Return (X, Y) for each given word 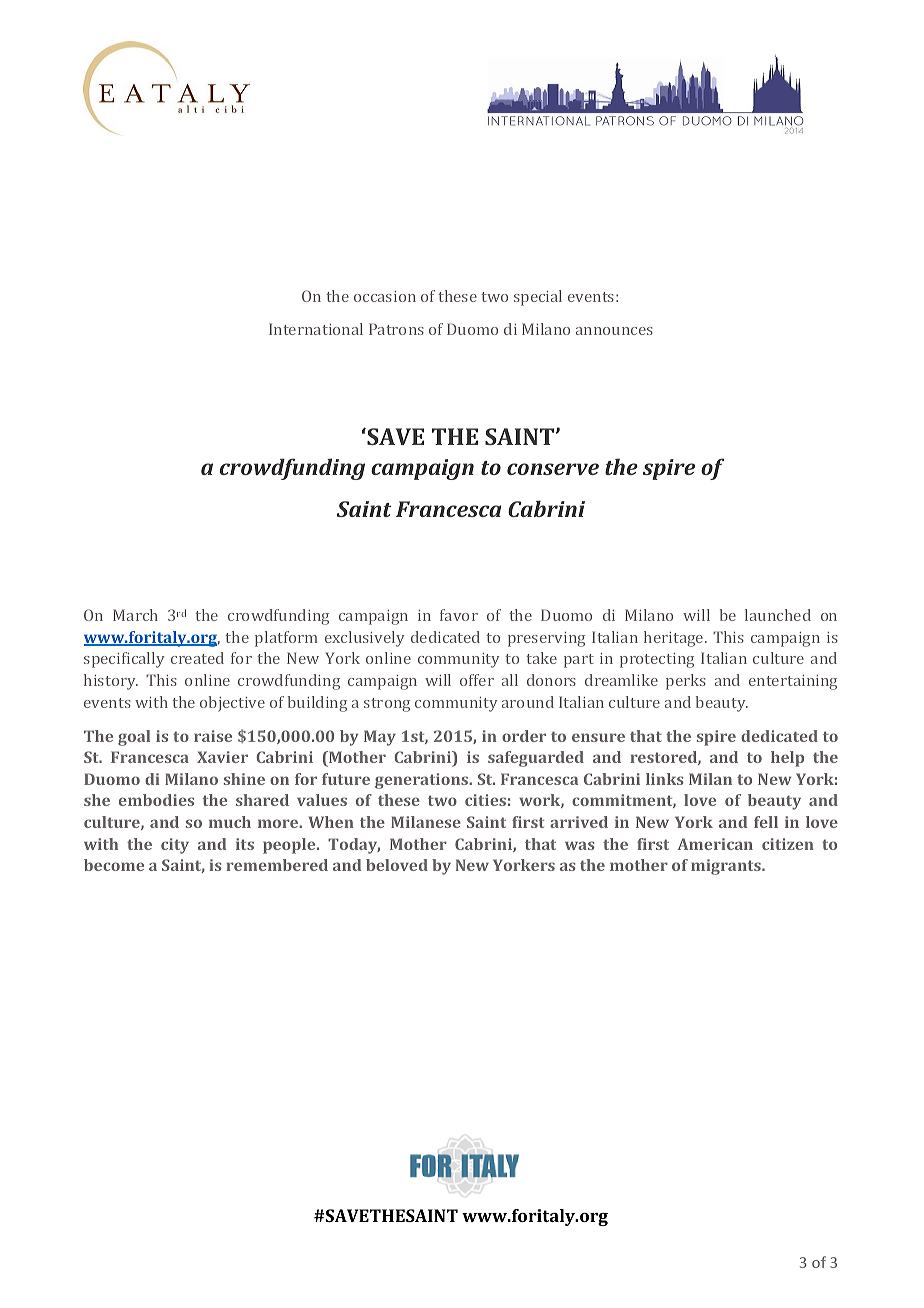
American (715, 844)
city (175, 846)
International (316, 329)
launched (778, 615)
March (135, 615)
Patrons (396, 329)
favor (459, 615)
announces (614, 331)
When (331, 822)
